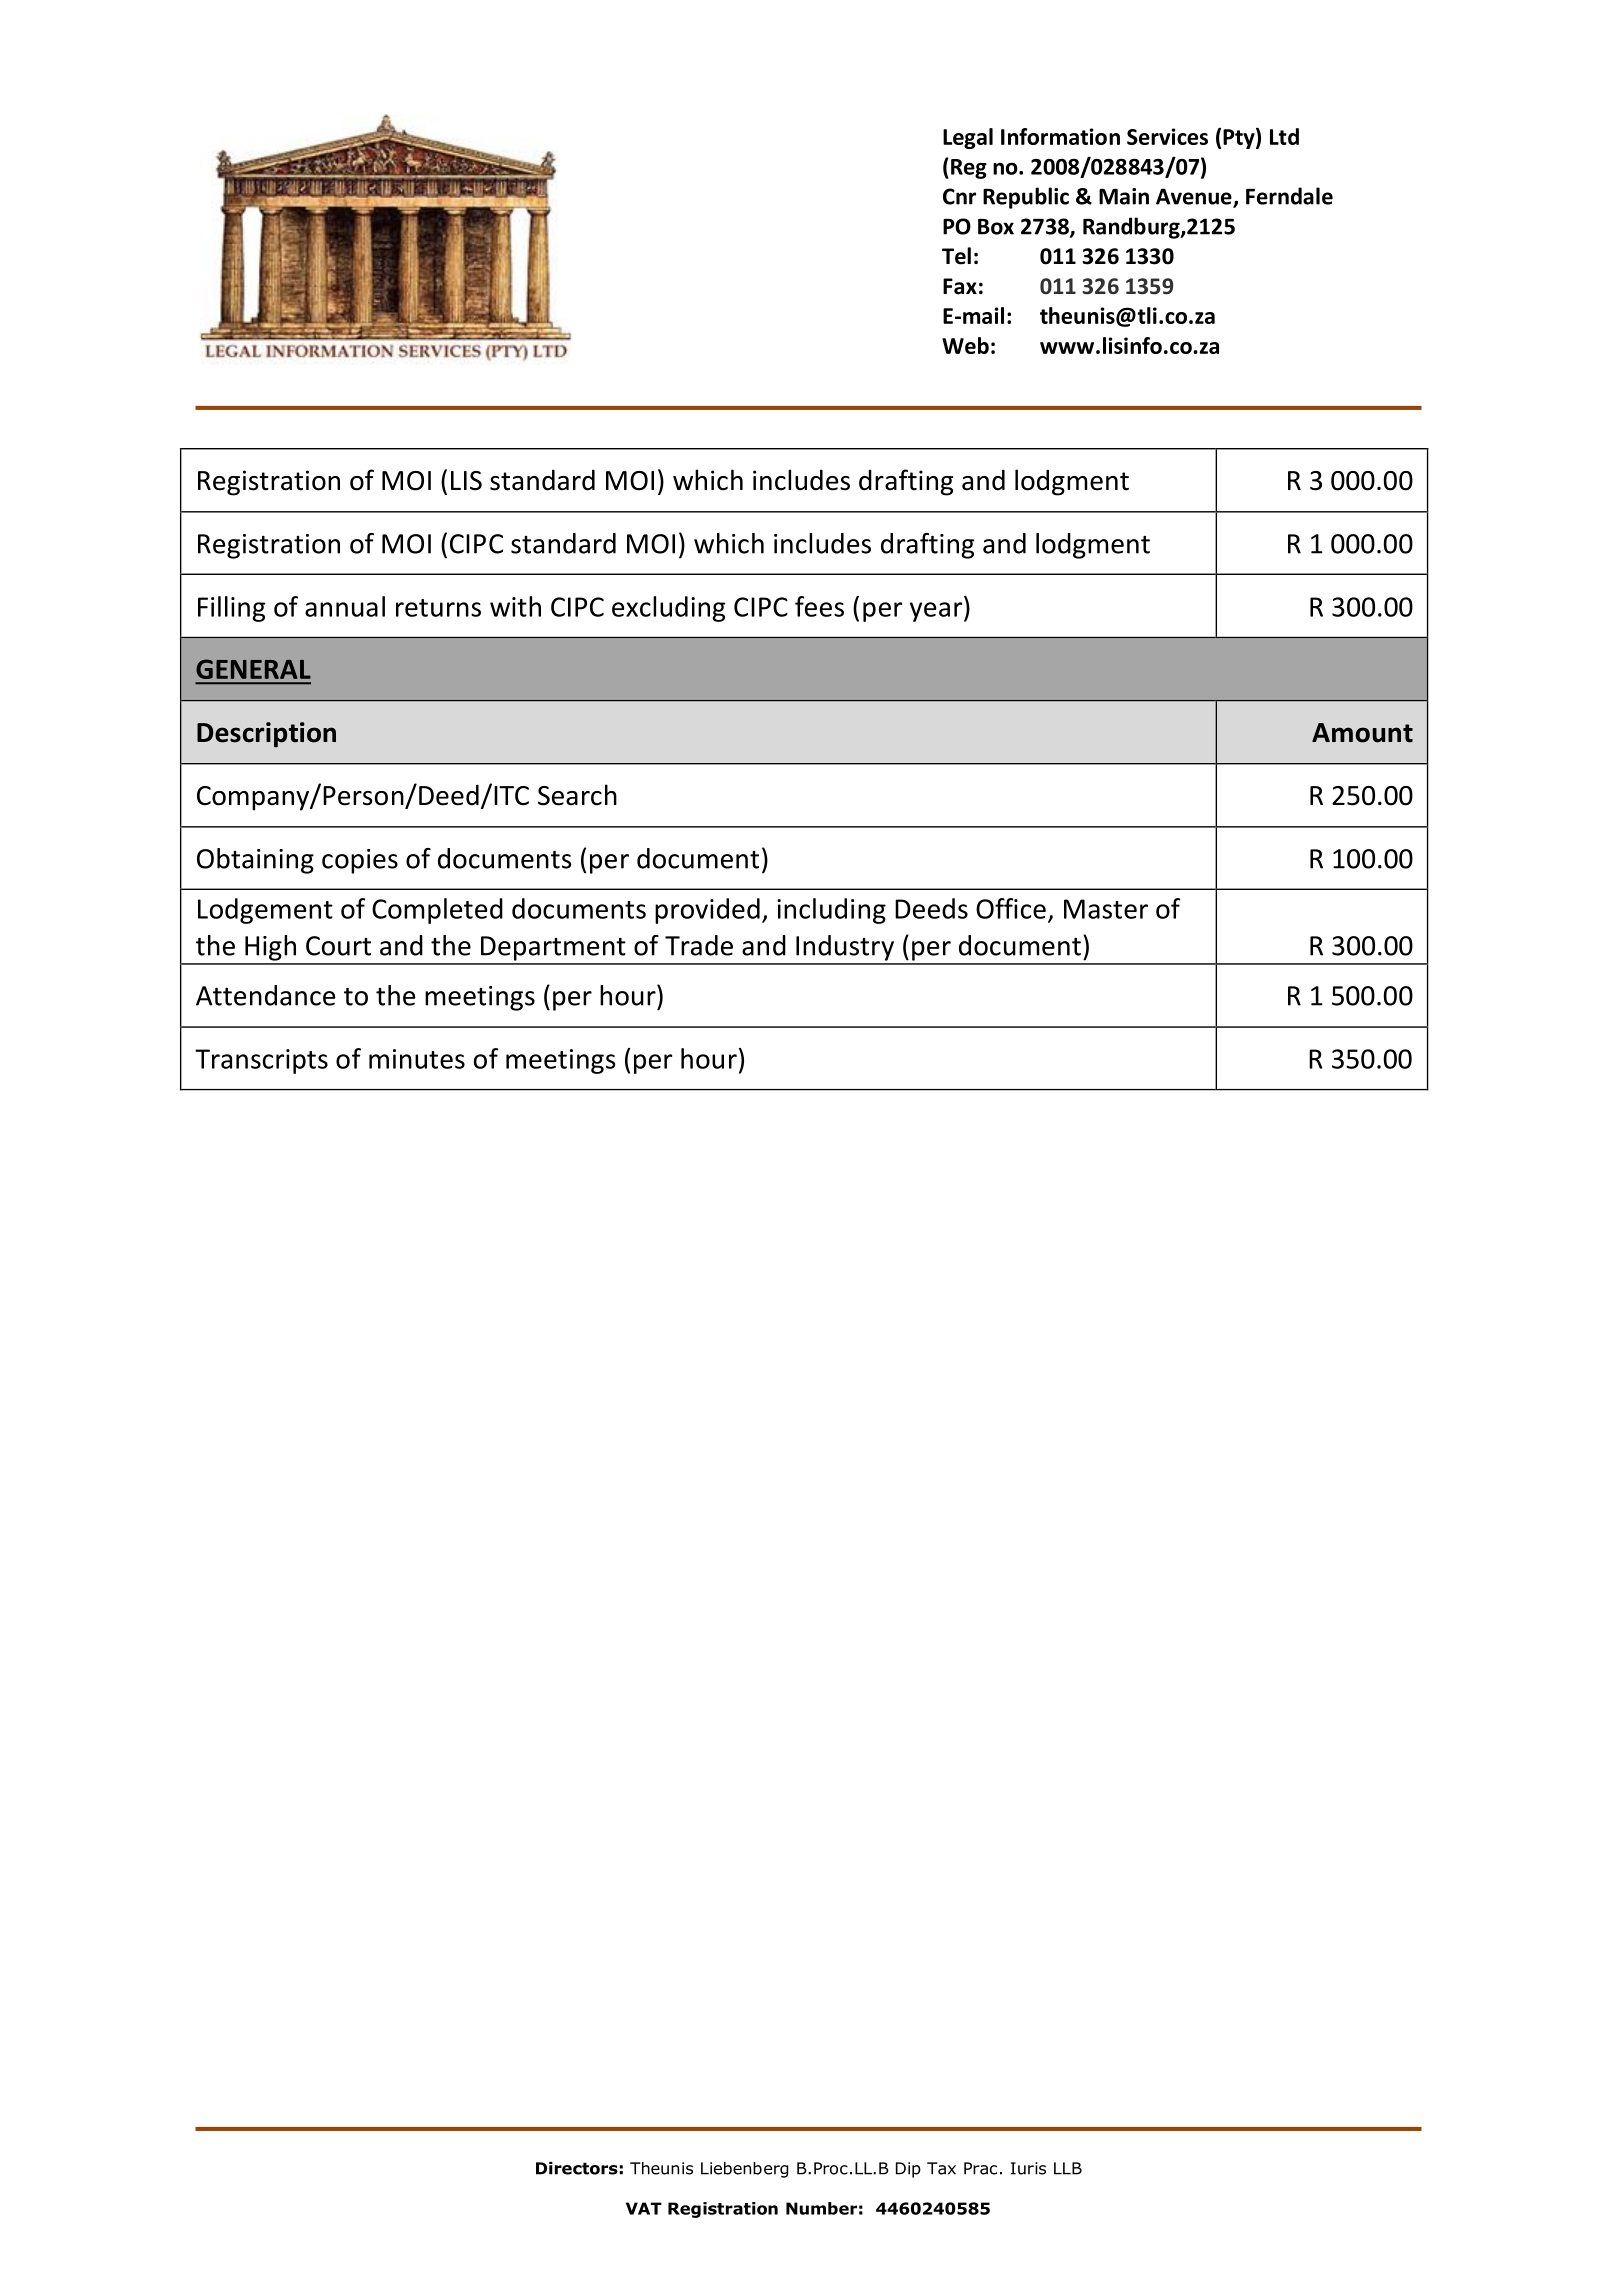  I want to click on Avenue, so click(1195, 197).
